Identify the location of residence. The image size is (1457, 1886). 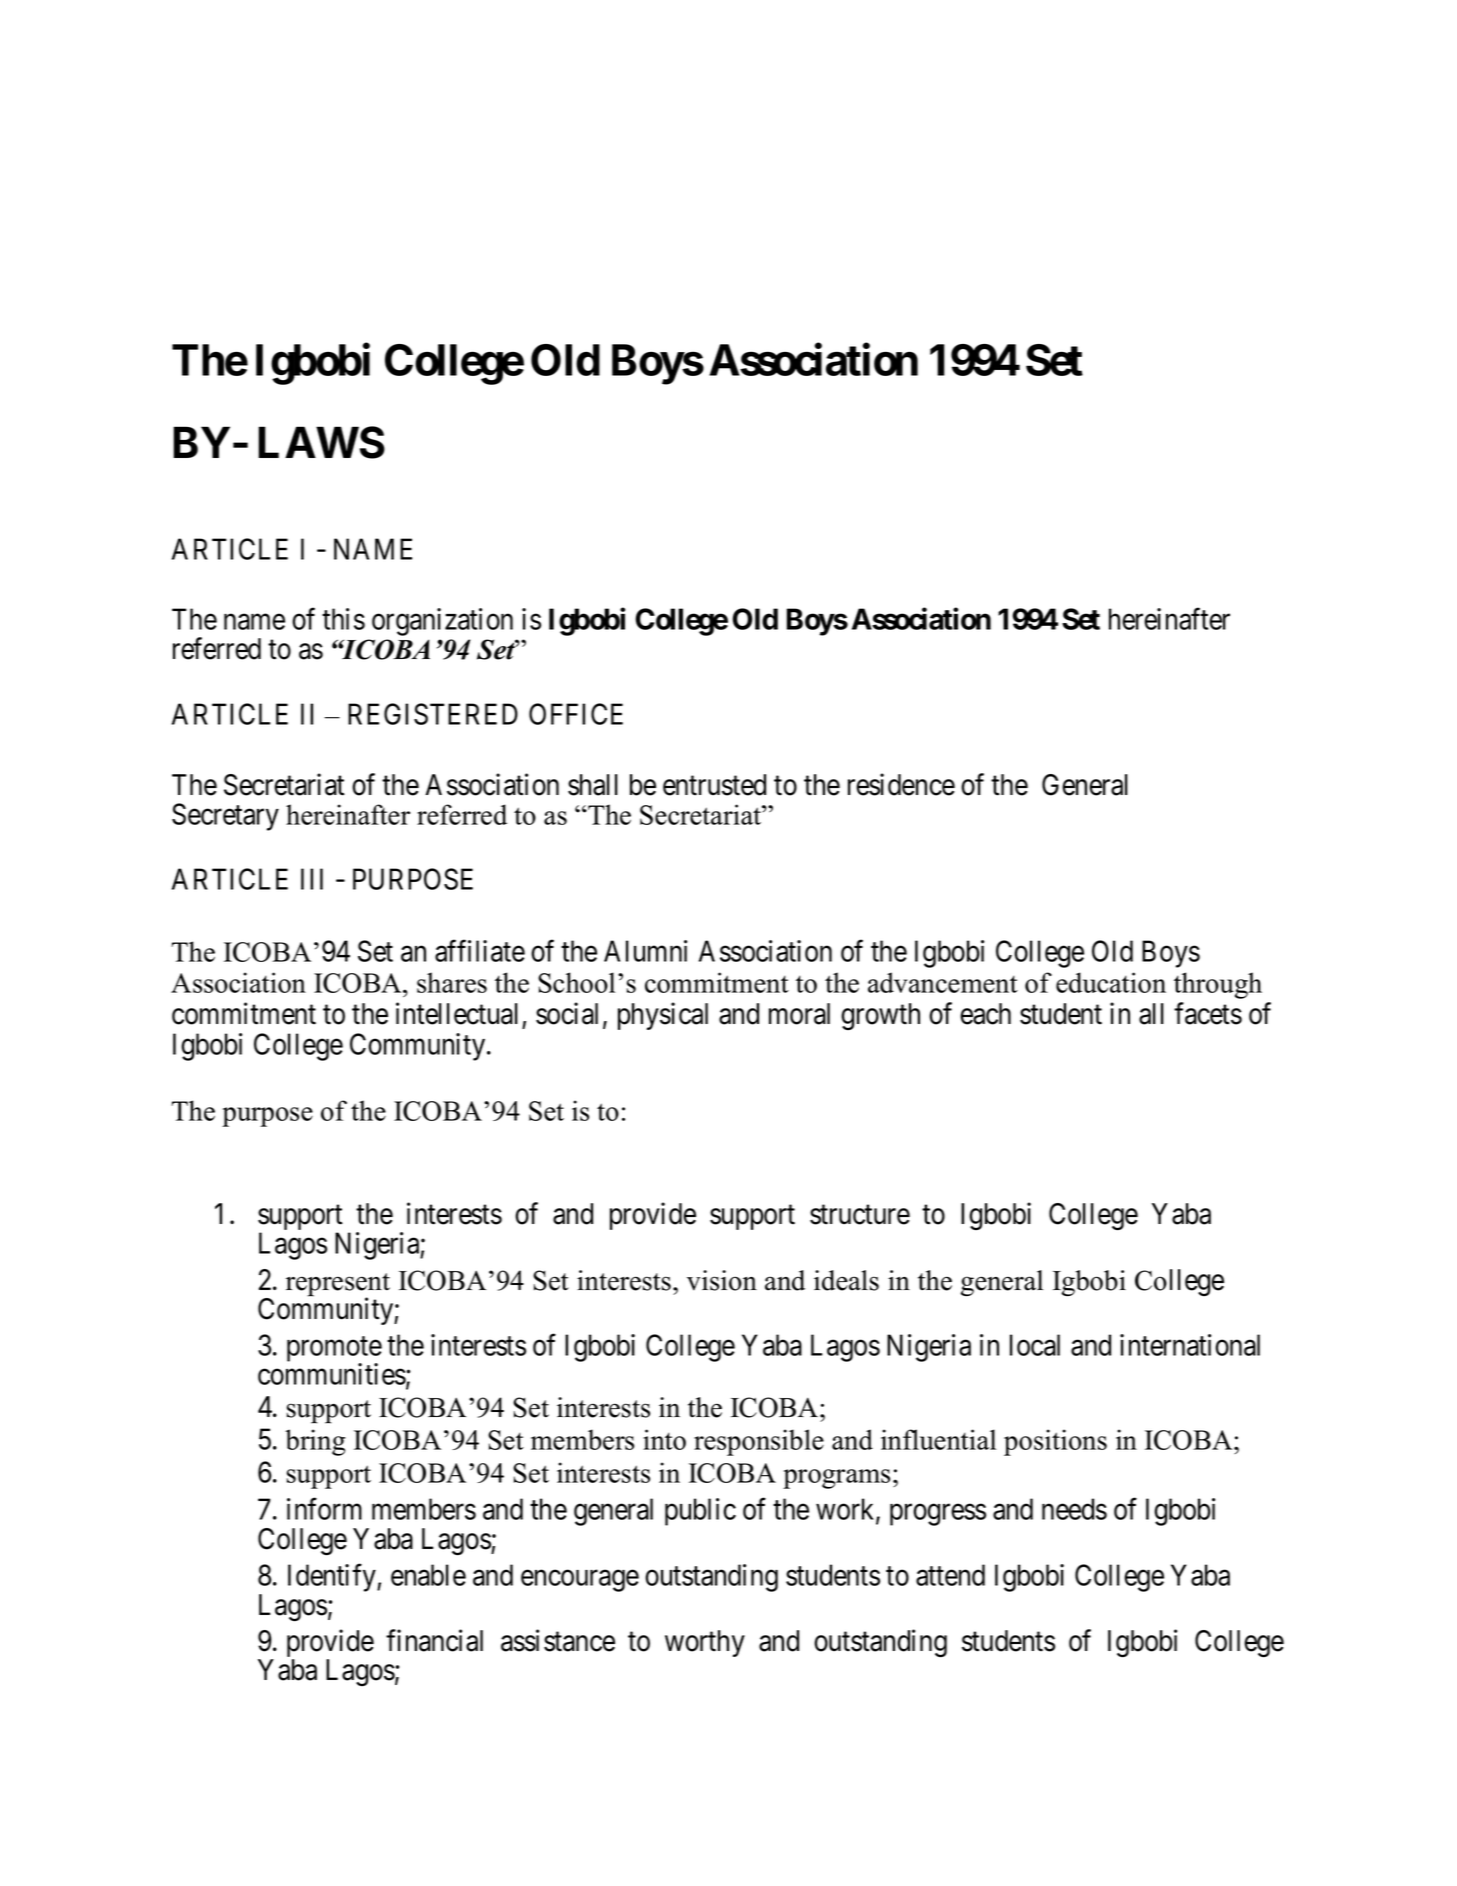
(901, 784).
